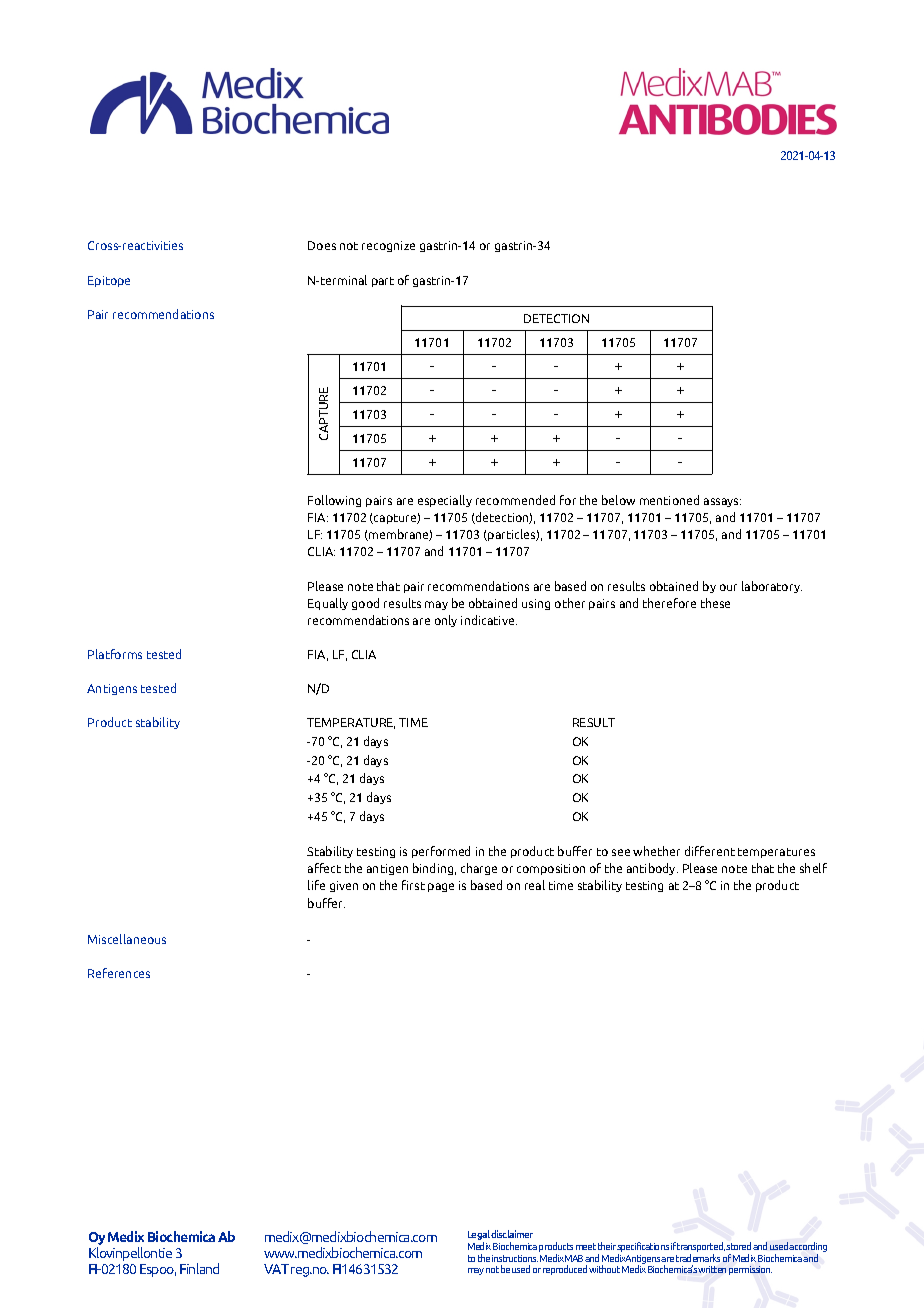 This screenshot has height=1308, width=924. What do you see at coordinates (109, 281) in the screenshot?
I see `Epitope` at bounding box center [109, 281].
